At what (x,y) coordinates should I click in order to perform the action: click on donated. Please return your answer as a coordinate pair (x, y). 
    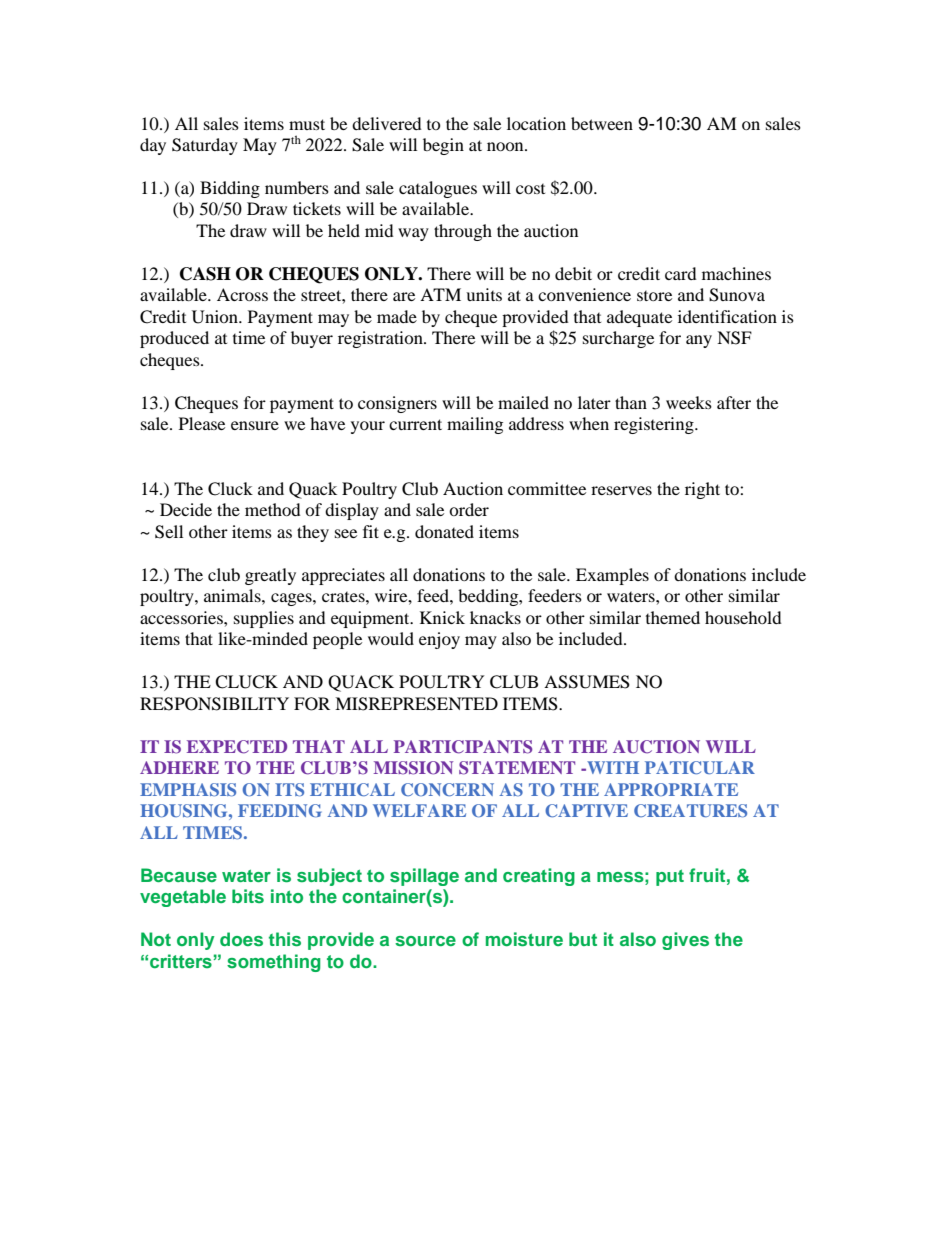
    Looking at the image, I should click on (444, 531).
